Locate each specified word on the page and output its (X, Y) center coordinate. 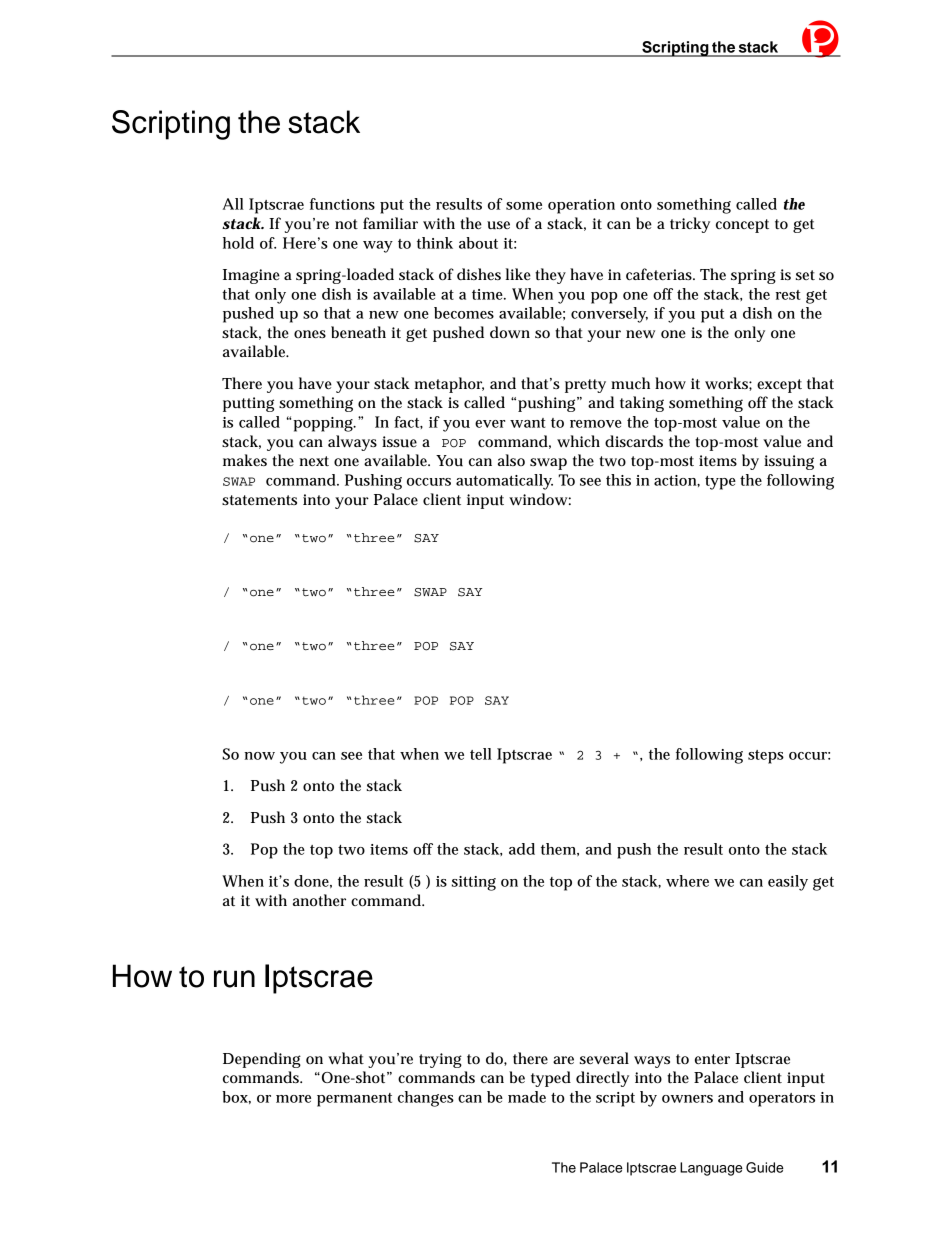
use (498, 225)
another (319, 900)
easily (788, 883)
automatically (504, 482)
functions (342, 204)
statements (259, 500)
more (293, 1099)
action (677, 481)
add (522, 849)
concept (742, 226)
